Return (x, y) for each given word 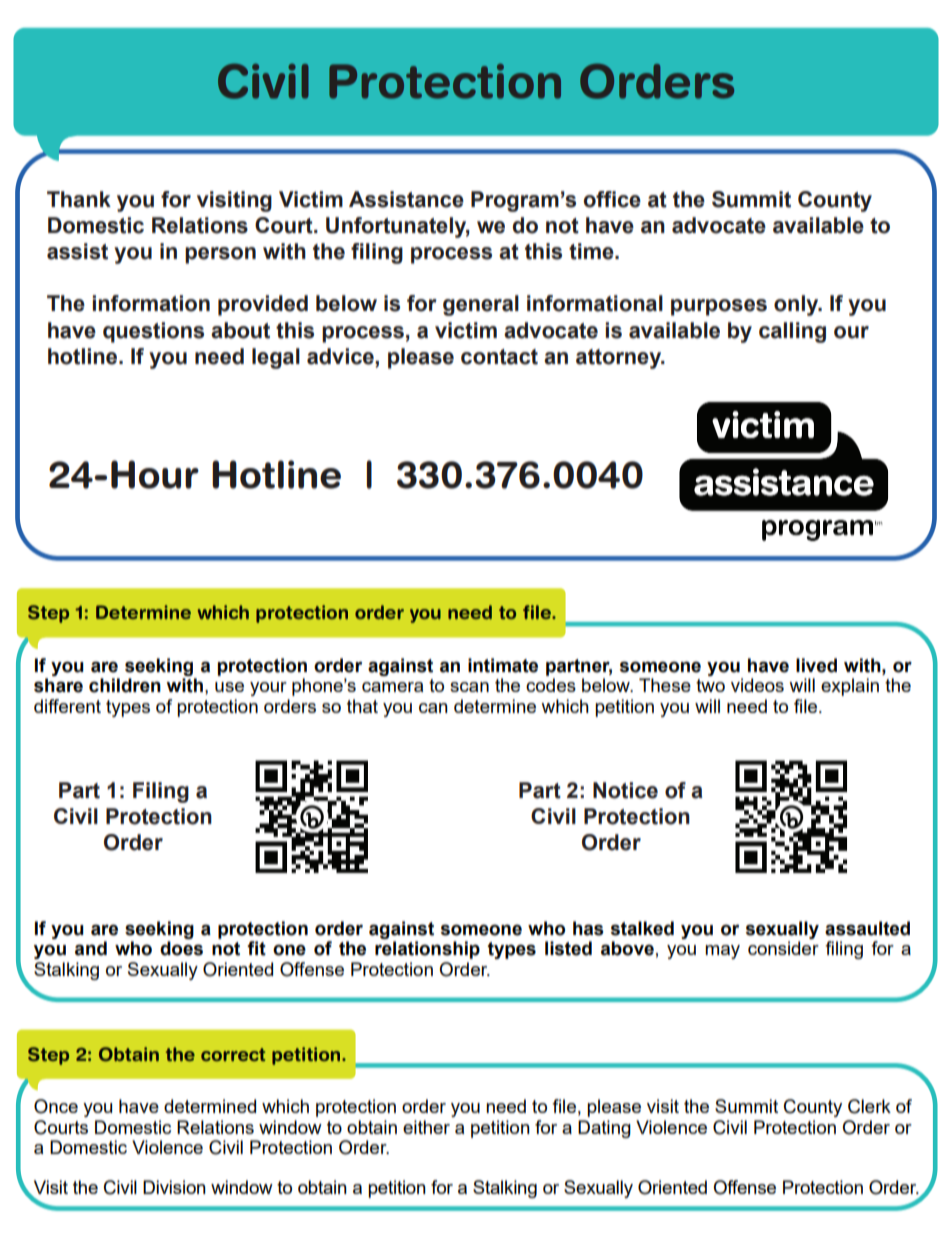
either (426, 1127)
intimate (503, 665)
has (588, 928)
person (220, 255)
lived (816, 665)
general (481, 305)
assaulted (867, 928)
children (125, 685)
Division (174, 1187)
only (797, 305)
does (181, 948)
